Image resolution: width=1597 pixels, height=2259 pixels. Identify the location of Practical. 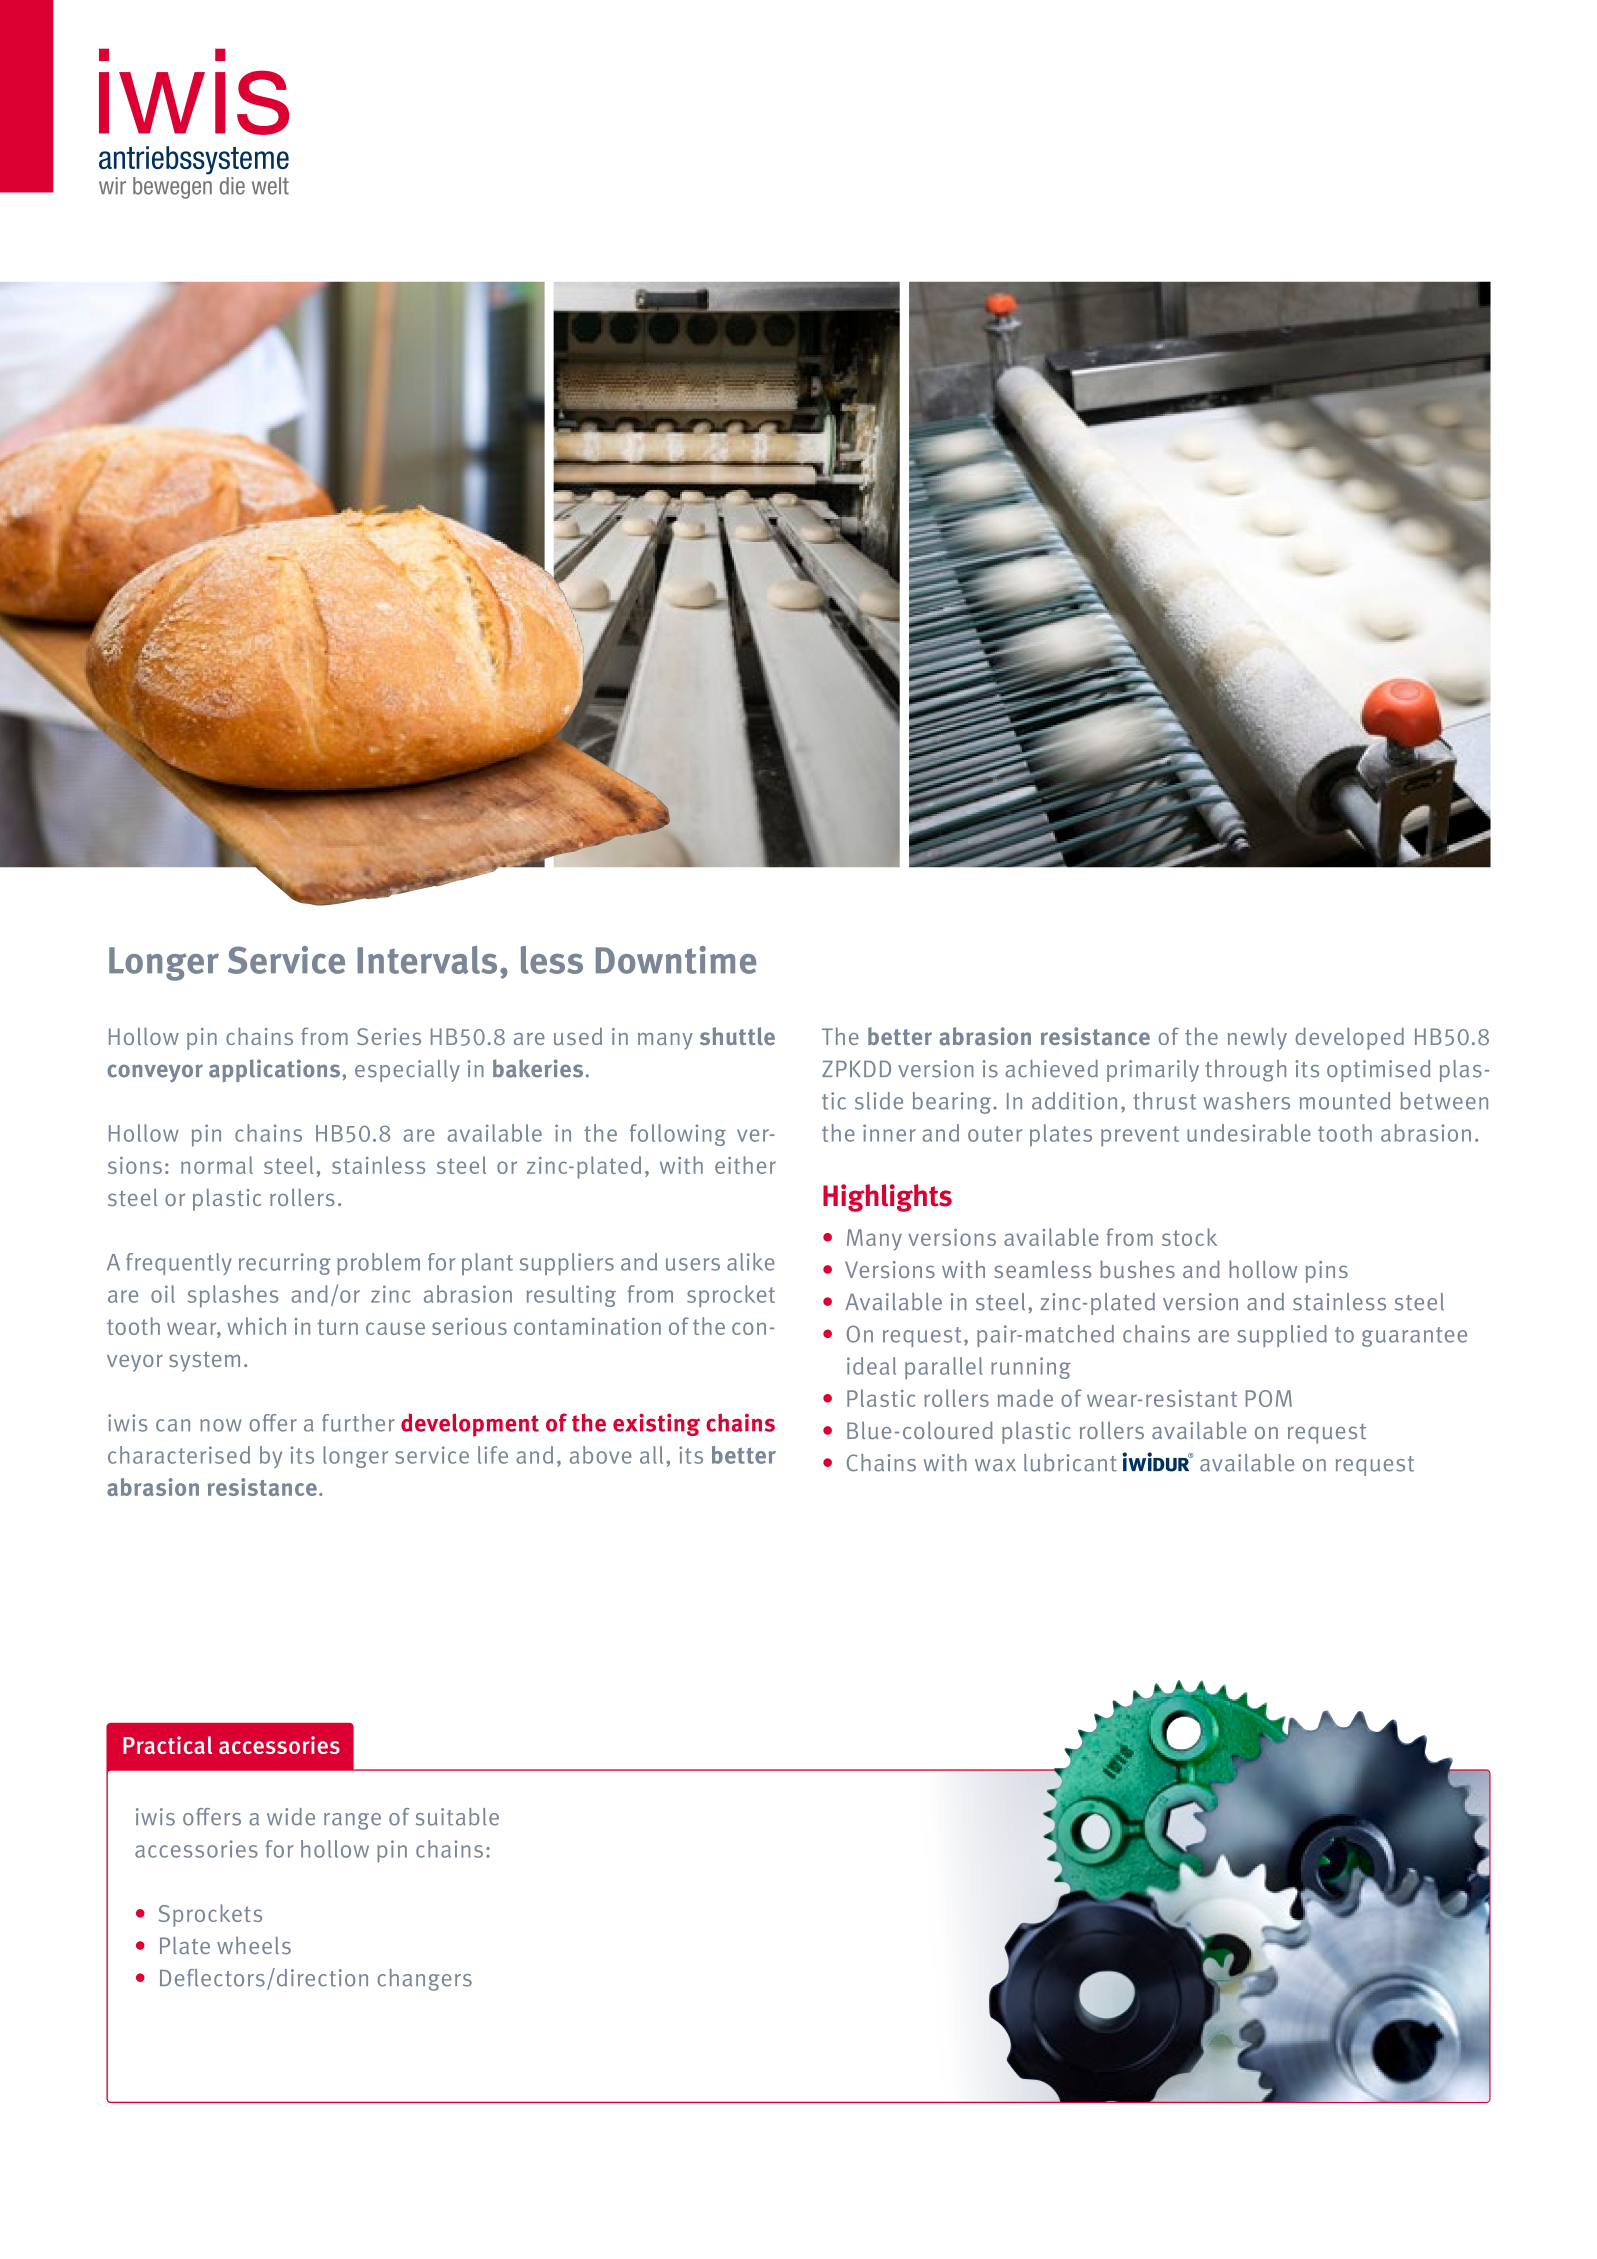
(167, 1745).
